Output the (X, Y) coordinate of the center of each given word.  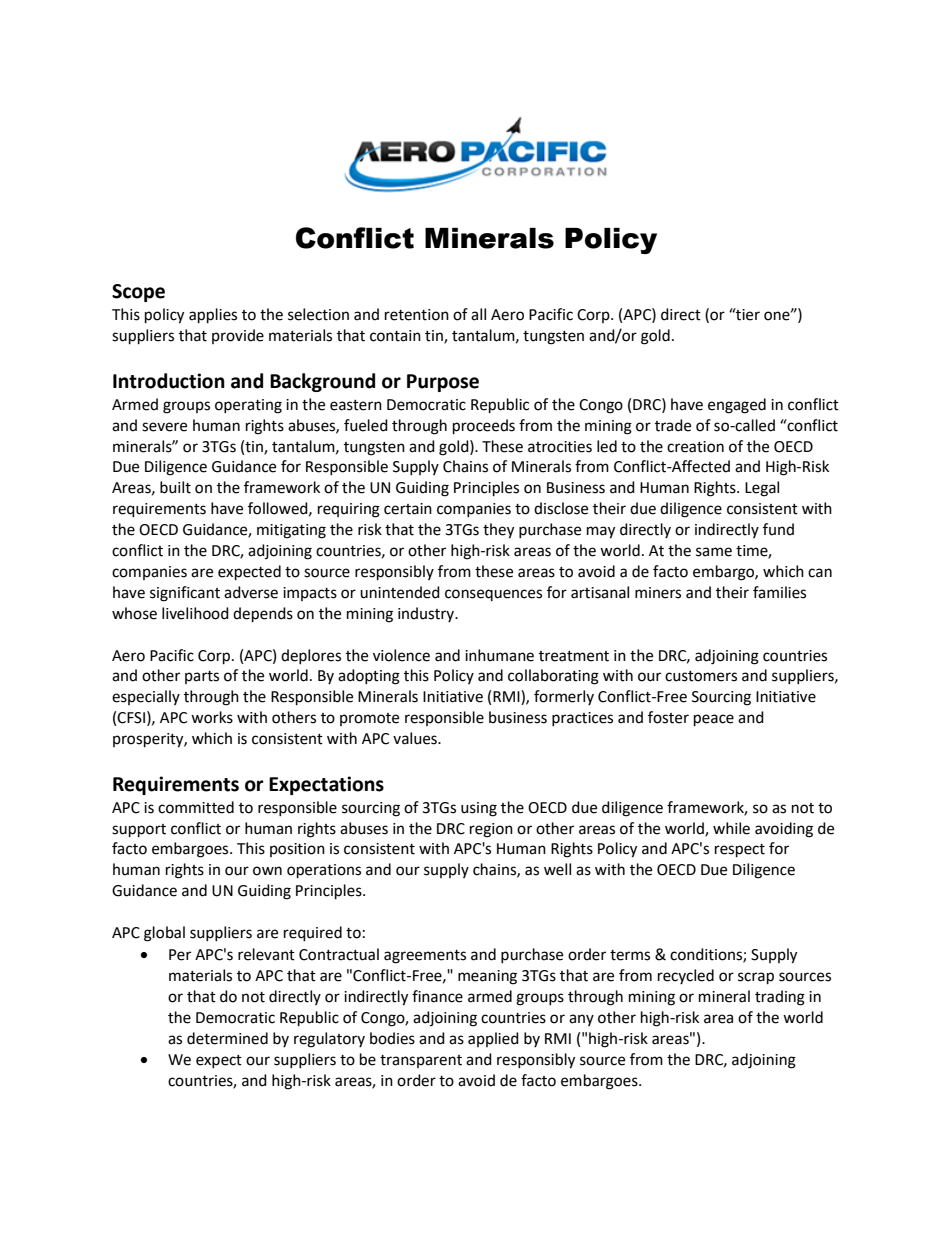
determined (227, 1038)
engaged (737, 406)
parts (202, 677)
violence (401, 655)
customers (701, 676)
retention (417, 315)
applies (213, 316)
